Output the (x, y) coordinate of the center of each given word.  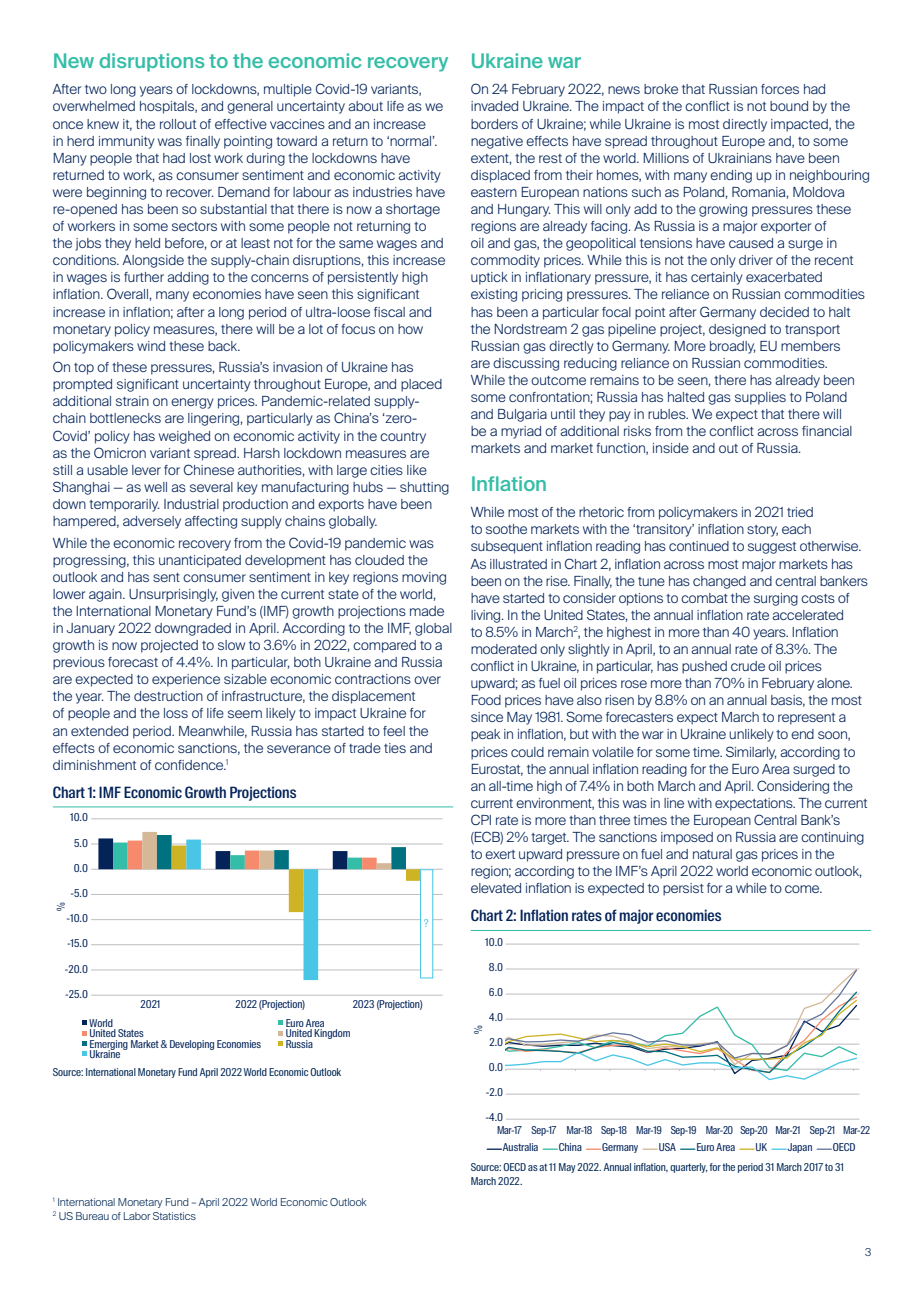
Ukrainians (740, 158)
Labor (137, 1216)
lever (146, 470)
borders (494, 124)
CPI (481, 819)
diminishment (94, 765)
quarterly (689, 1168)
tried (800, 512)
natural (712, 854)
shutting (424, 488)
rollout (178, 124)
